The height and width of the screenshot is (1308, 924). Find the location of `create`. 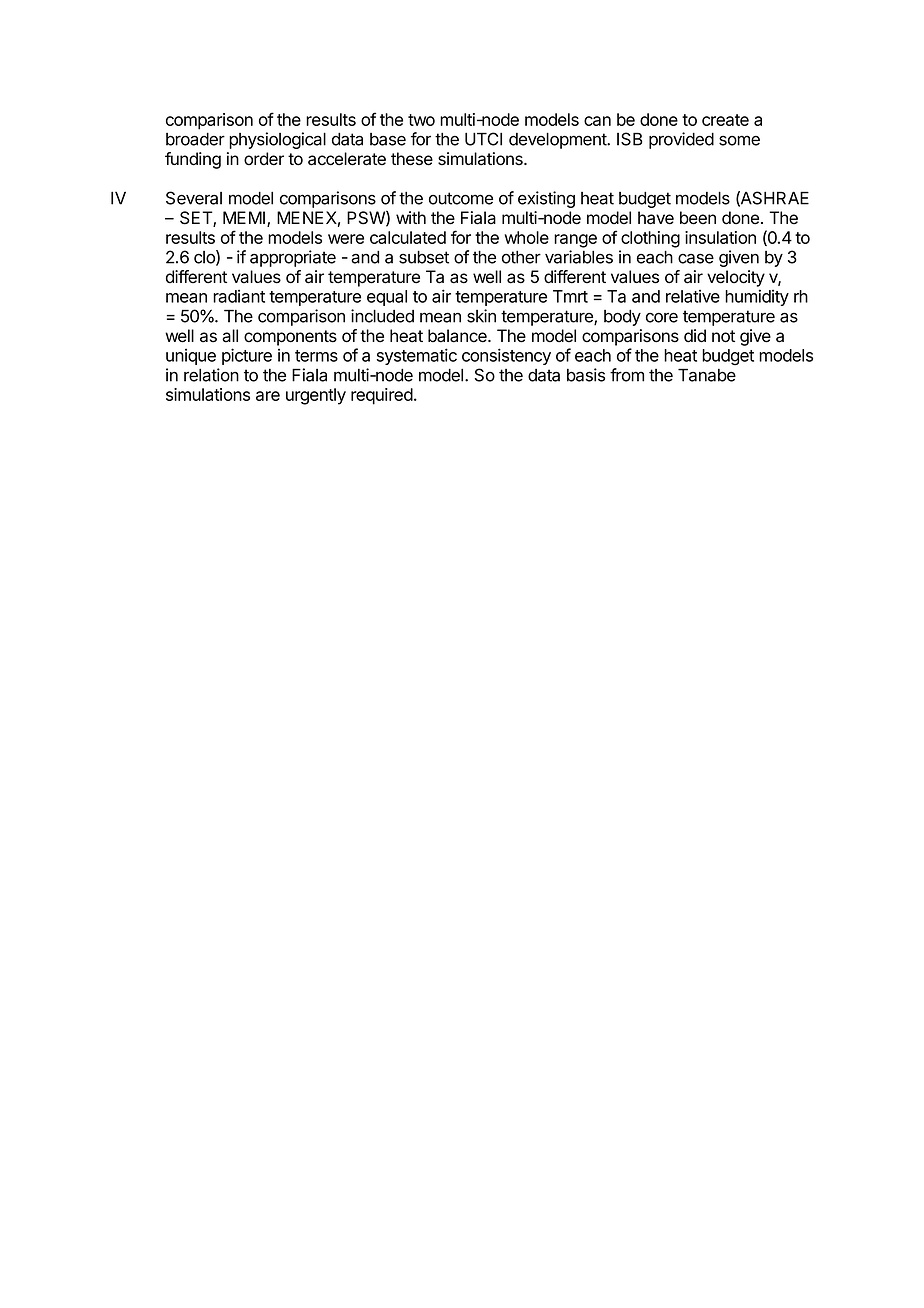

create is located at coordinates (725, 120).
